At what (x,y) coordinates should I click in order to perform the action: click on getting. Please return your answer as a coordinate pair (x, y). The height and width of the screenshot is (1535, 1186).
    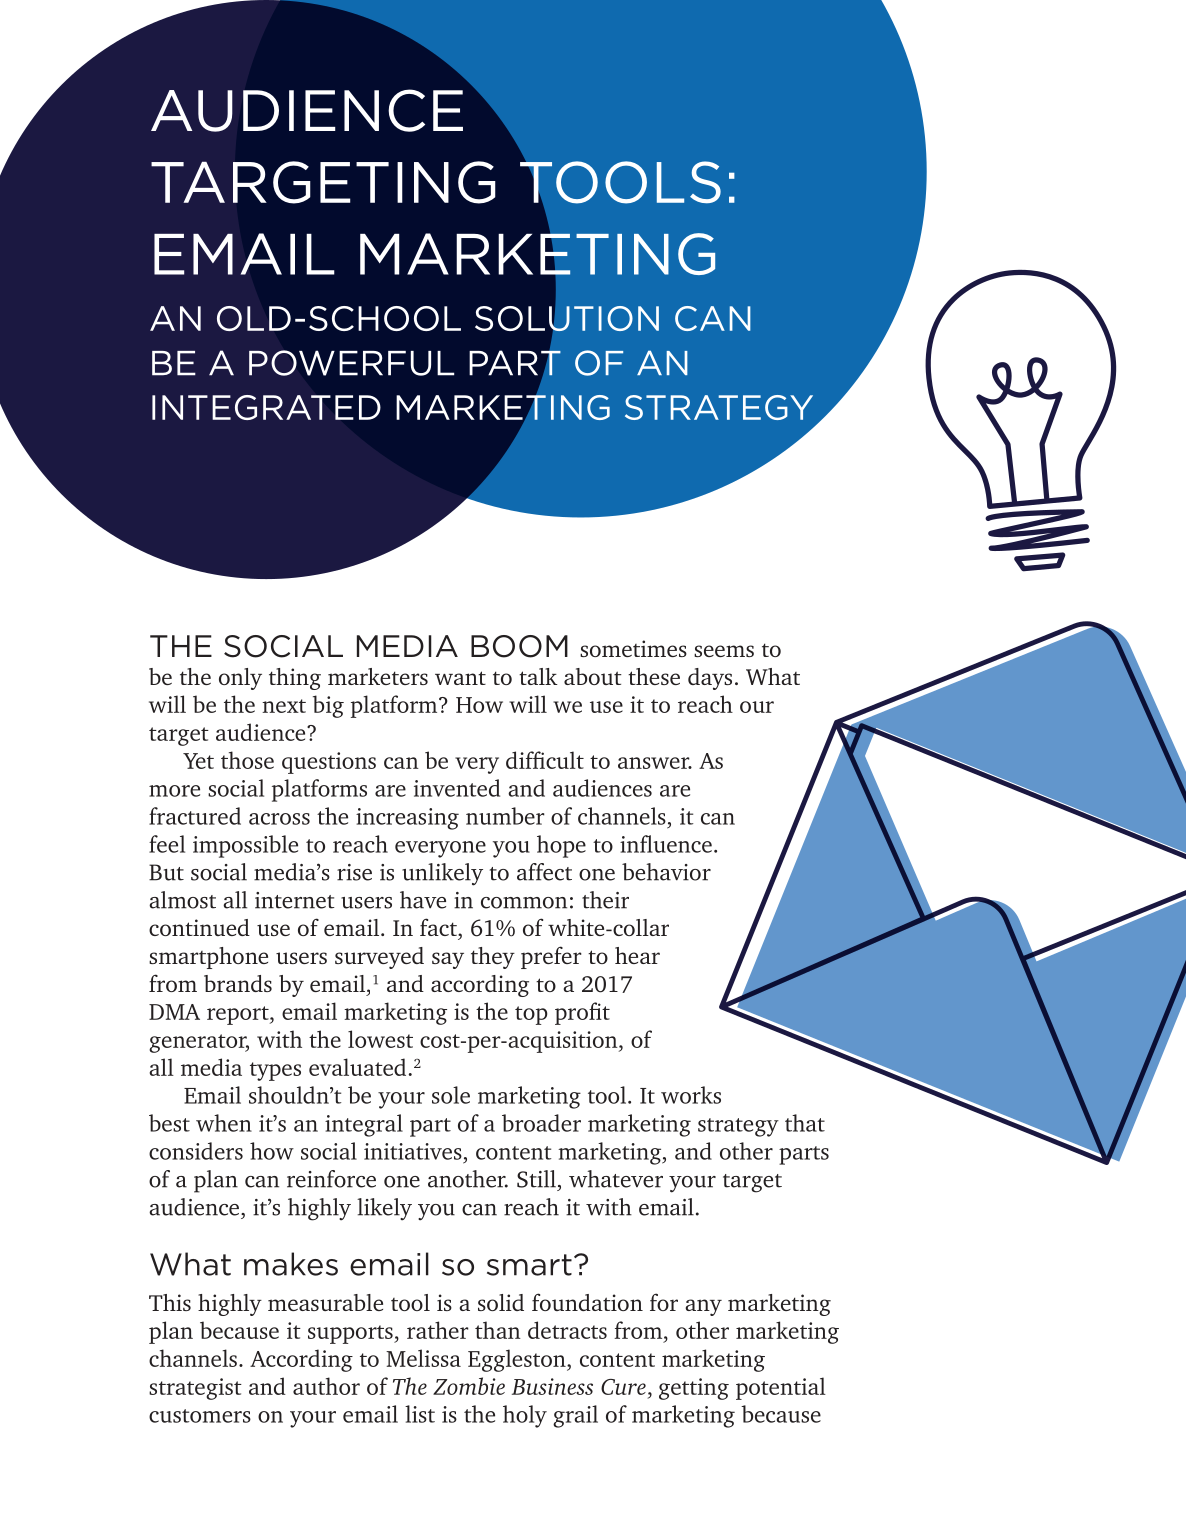
    Looking at the image, I should click on (694, 1389).
